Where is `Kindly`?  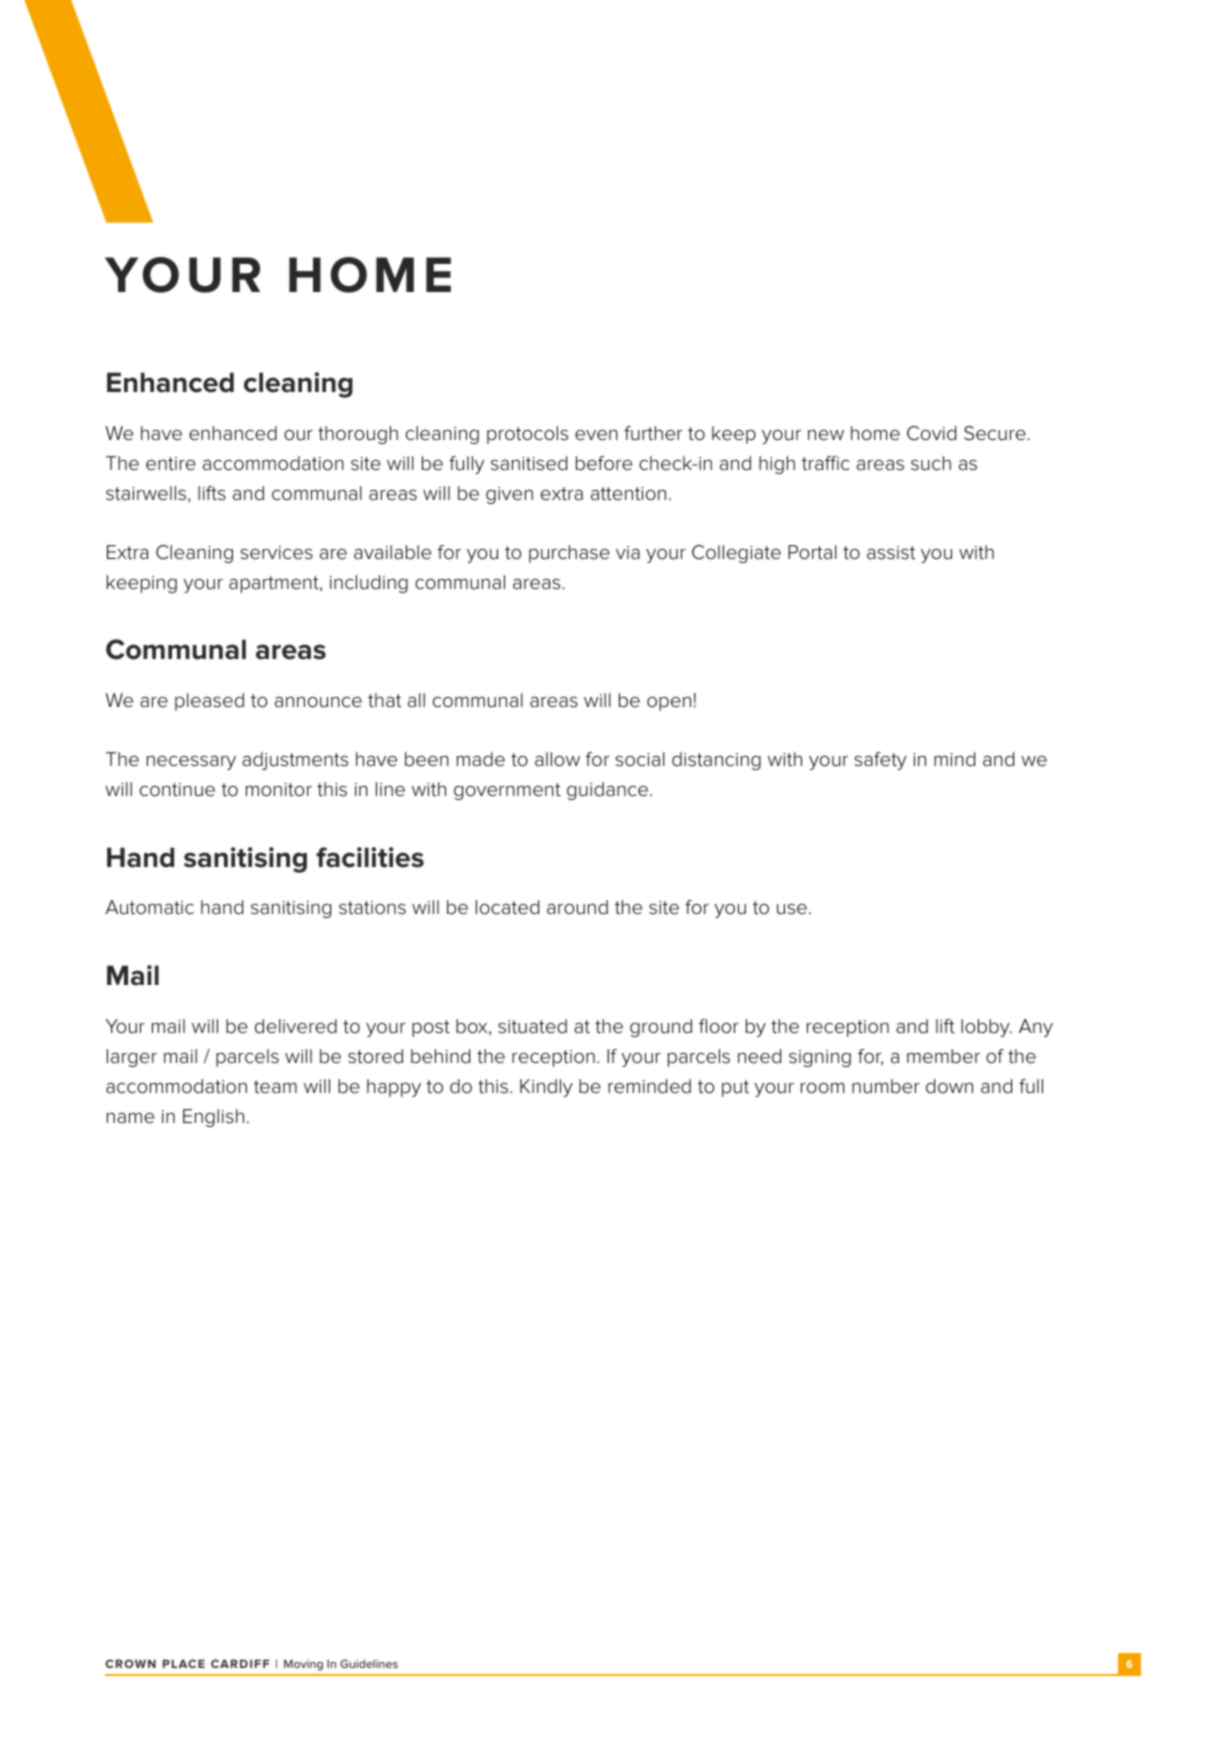
Kindly is located at coordinates (546, 1088).
